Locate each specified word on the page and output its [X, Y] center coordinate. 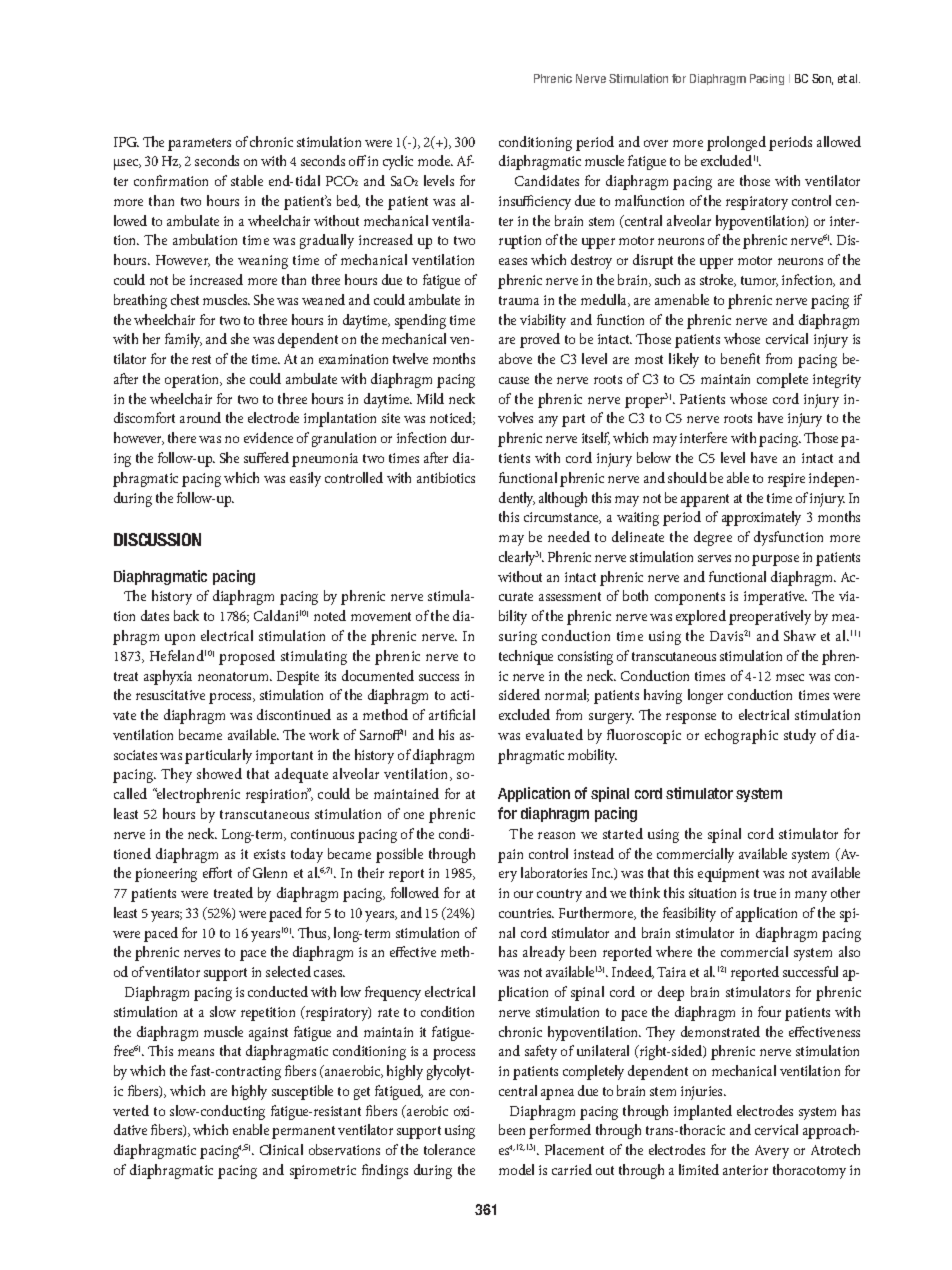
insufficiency [535, 202]
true [765, 893]
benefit [740, 358]
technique [526, 657]
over [656, 143]
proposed [247, 657]
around [200, 417]
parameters [199, 144]
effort [217, 872]
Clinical [281, 1149]
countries [526, 913]
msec [790, 677]
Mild [430, 398]
